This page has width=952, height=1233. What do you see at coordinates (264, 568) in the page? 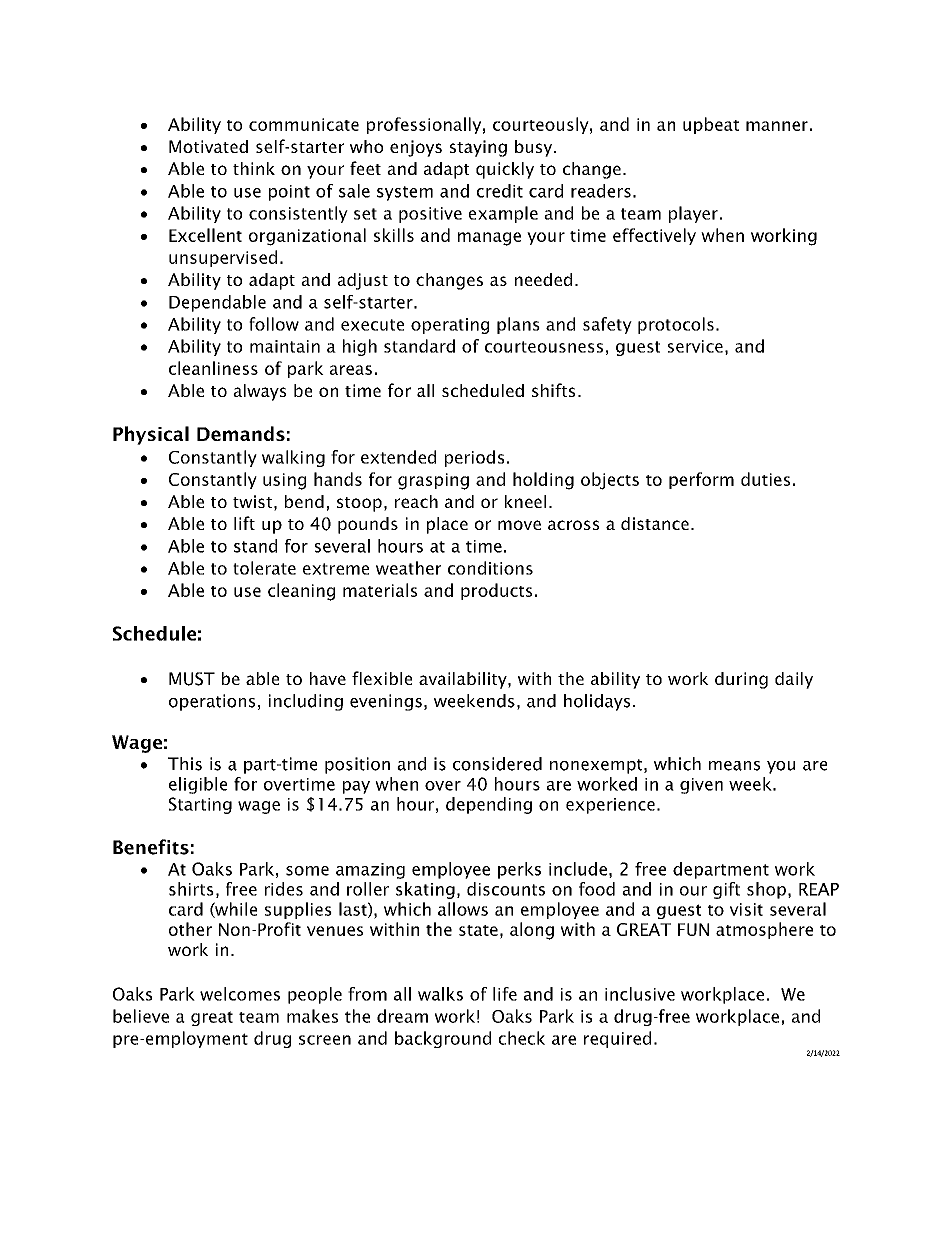
I see `tolerate` at bounding box center [264, 568].
